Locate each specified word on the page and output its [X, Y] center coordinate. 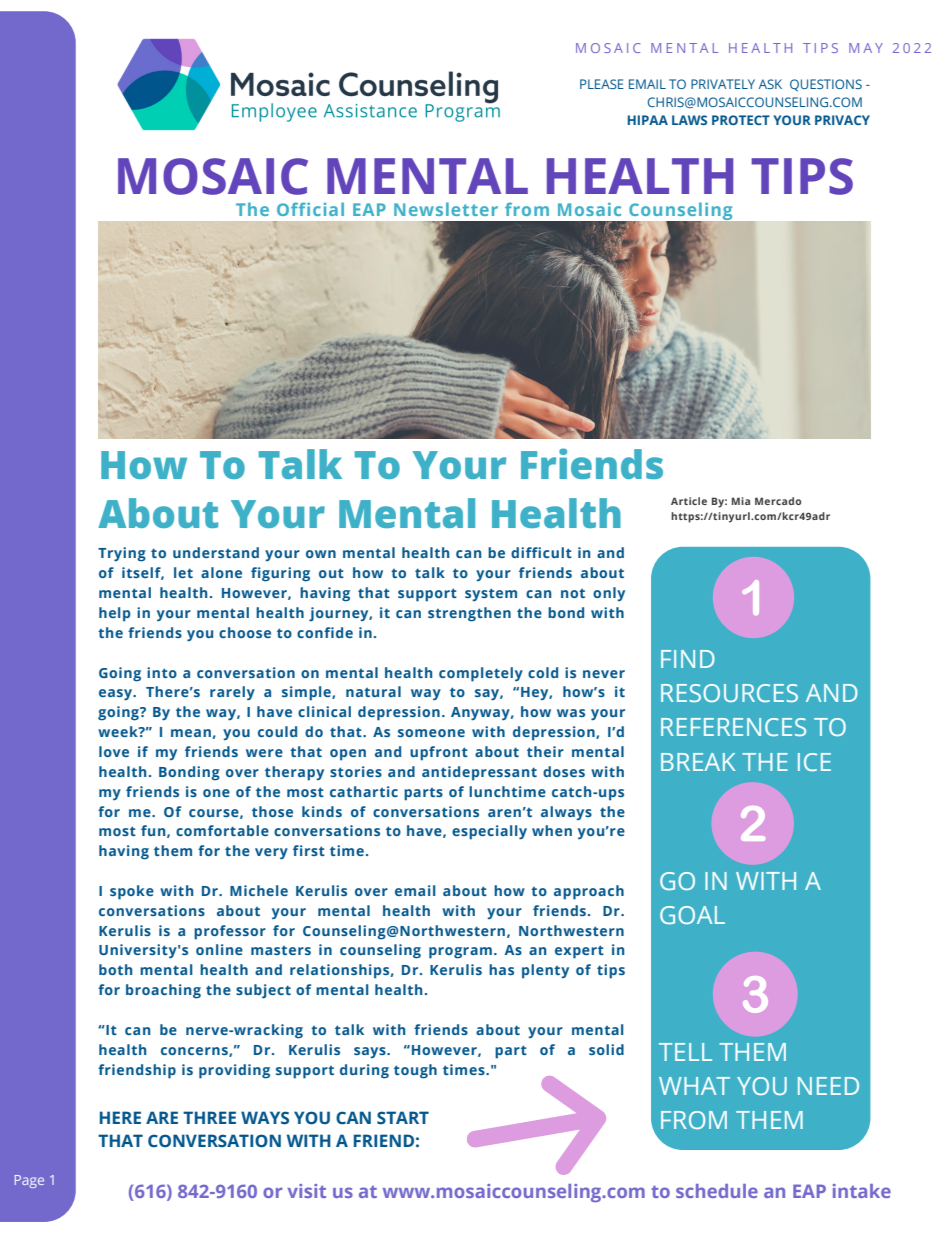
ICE [814, 762]
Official [310, 209]
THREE [209, 1117]
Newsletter [446, 209]
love [114, 751]
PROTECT [741, 120]
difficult [541, 552]
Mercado [778, 501]
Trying [122, 554]
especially [489, 832]
